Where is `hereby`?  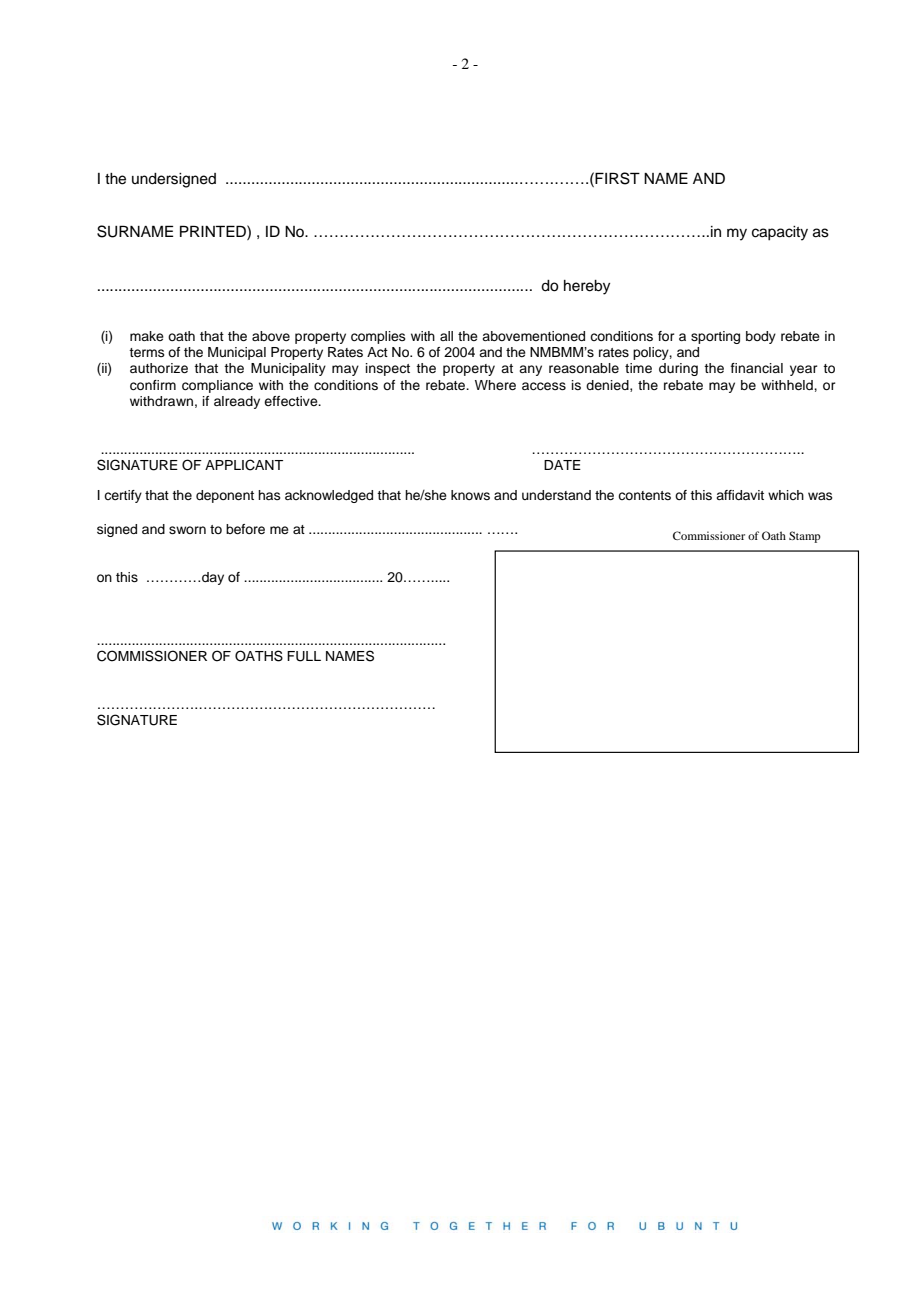 hereby is located at coordinates (587, 287).
